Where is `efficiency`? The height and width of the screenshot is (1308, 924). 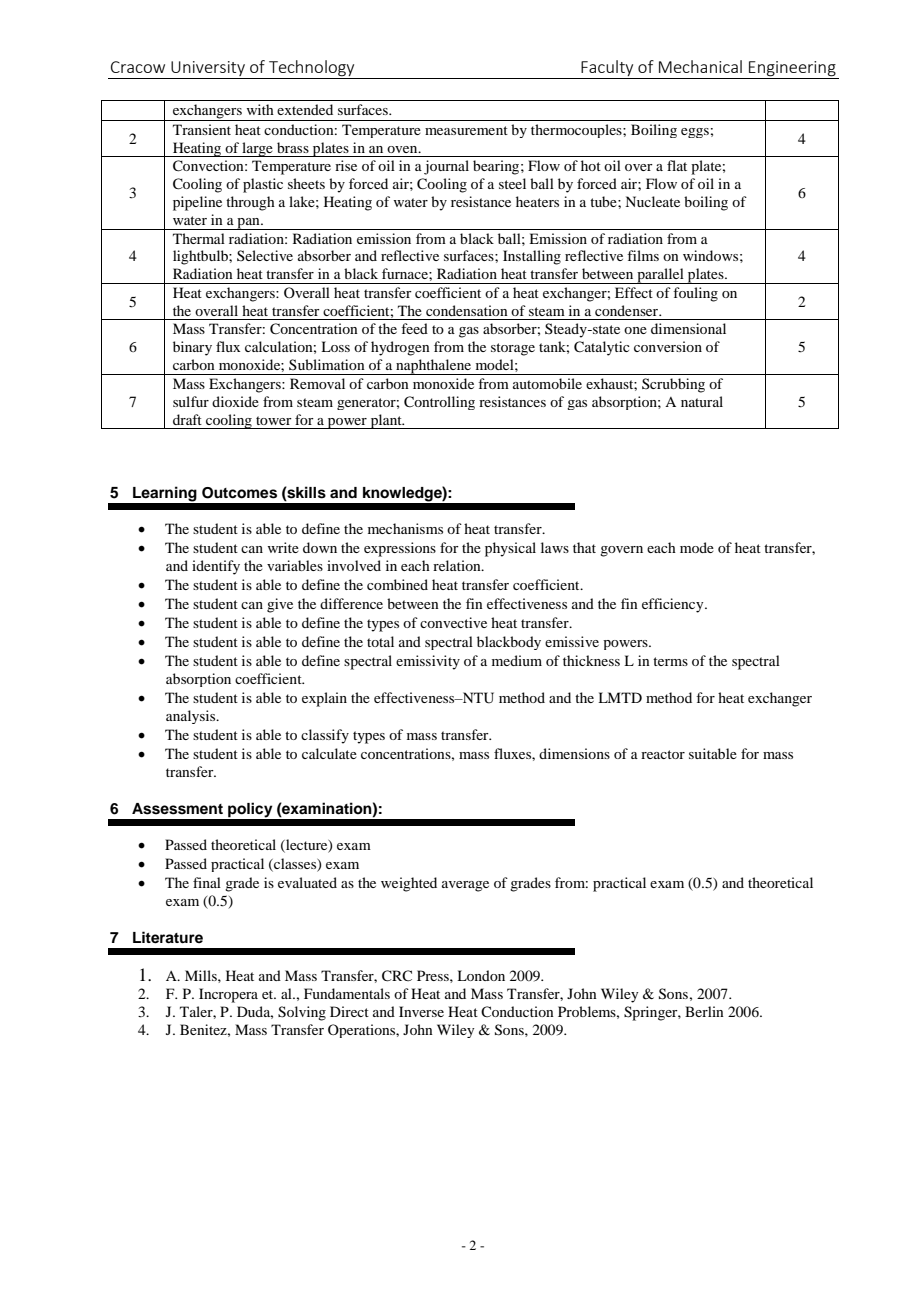 efficiency is located at coordinates (674, 605).
